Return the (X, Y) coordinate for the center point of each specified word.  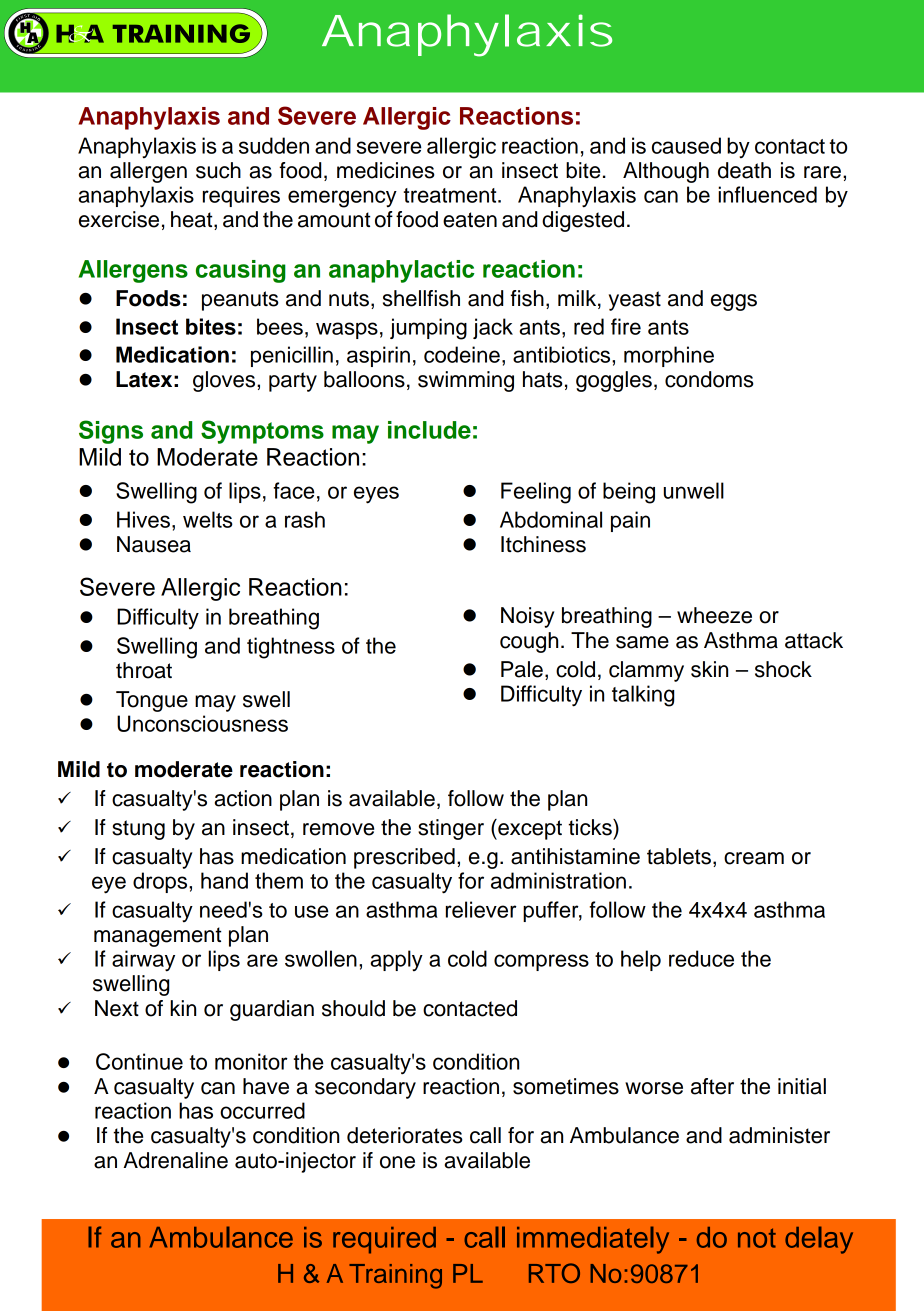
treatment (451, 195)
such (218, 170)
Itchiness (543, 544)
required (384, 1240)
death (744, 170)
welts (208, 519)
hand (224, 880)
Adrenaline (175, 1160)
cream (754, 858)
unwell (694, 490)
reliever (481, 909)
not (757, 1238)
